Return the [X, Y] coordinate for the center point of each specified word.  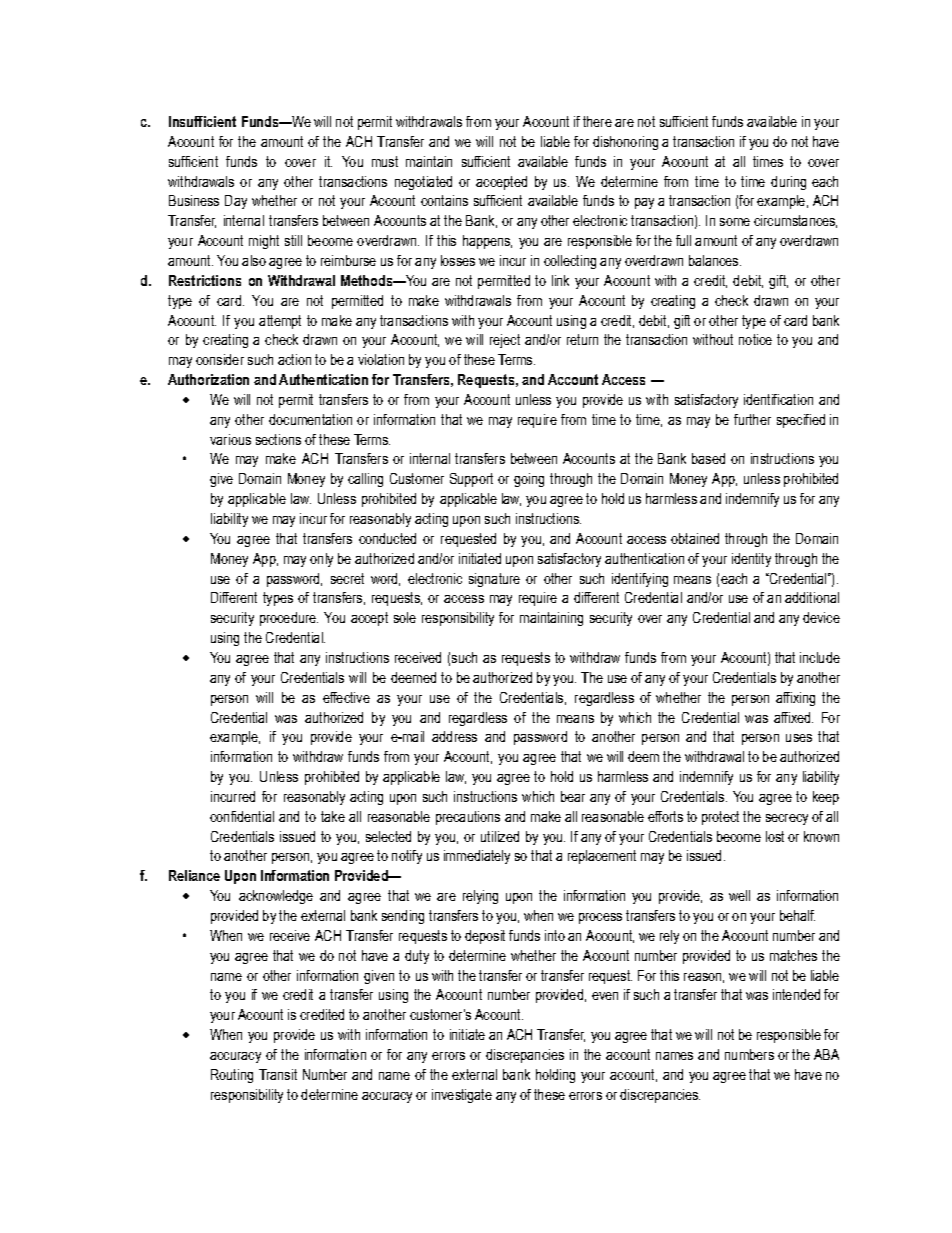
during [788, 183]
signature [494, 580]
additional [812, 597]
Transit [278, 1074]
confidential [242, 816]
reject [505, 341]
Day [236, 202]
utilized [500, 836]
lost [775, 836]
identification [778, 399]
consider [220, 359]
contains [444, 200]
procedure [289, 619]
